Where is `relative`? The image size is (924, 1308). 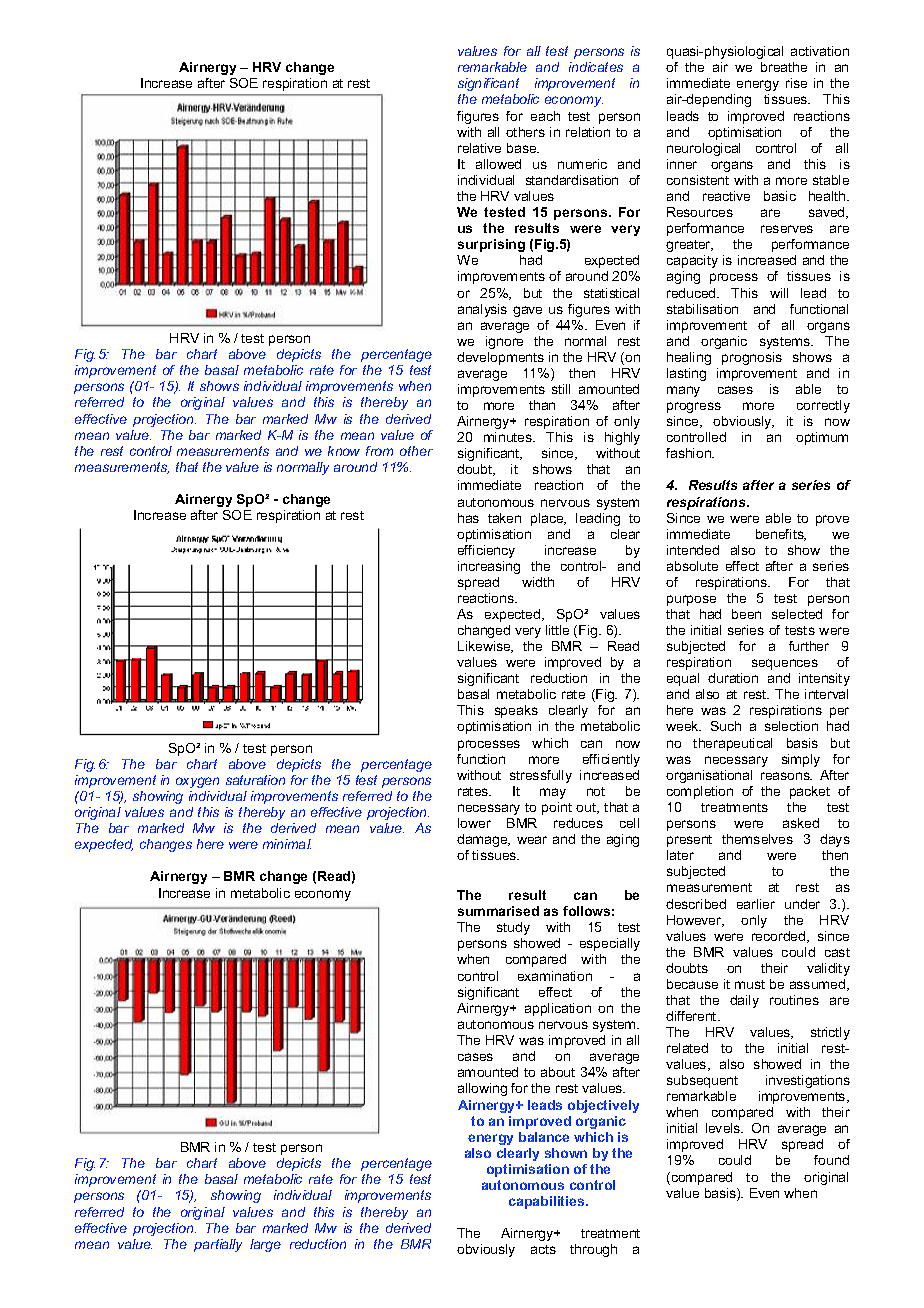 relative is located at coordinates (479, 148).
